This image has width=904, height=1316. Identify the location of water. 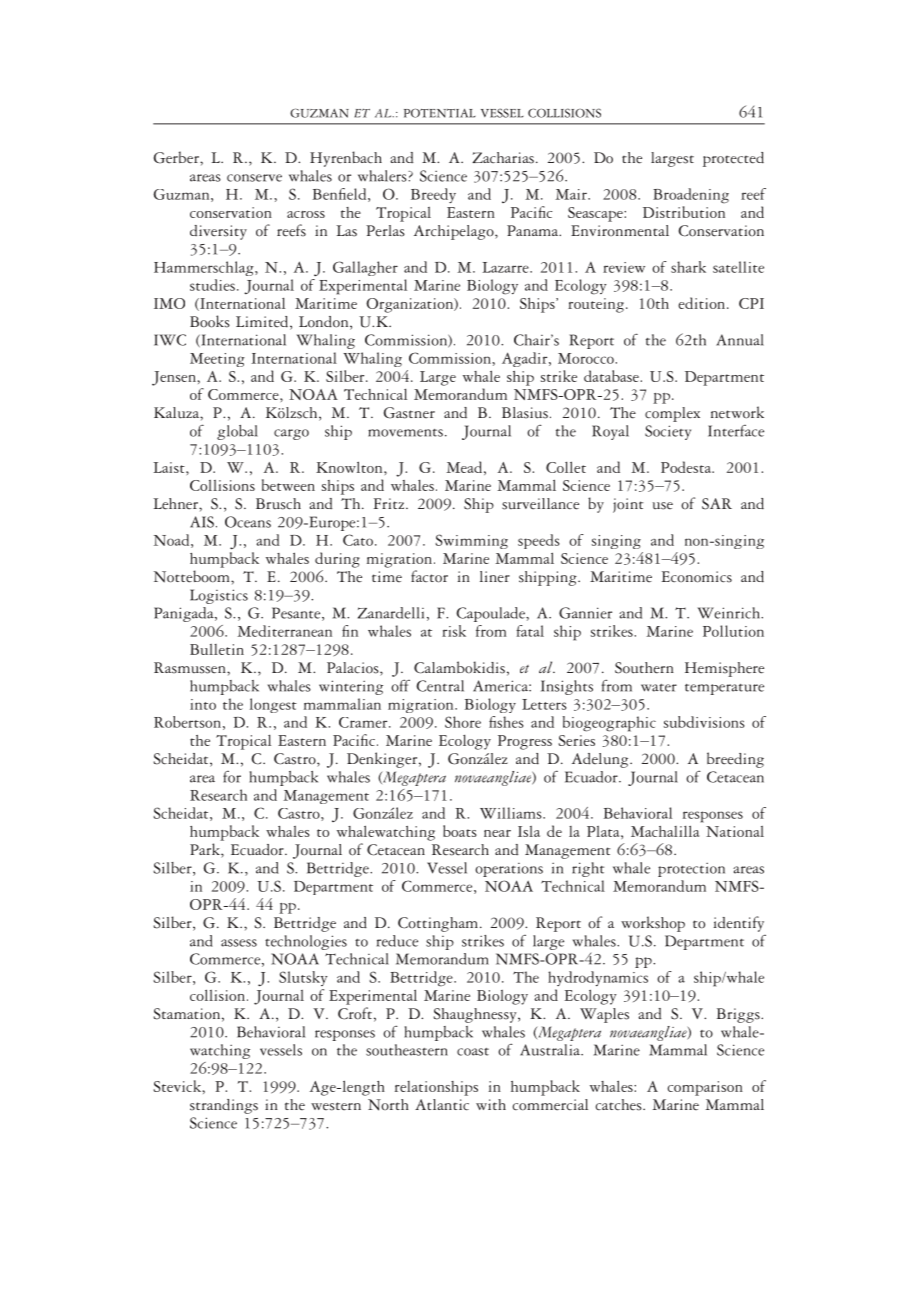
(659, 688).
